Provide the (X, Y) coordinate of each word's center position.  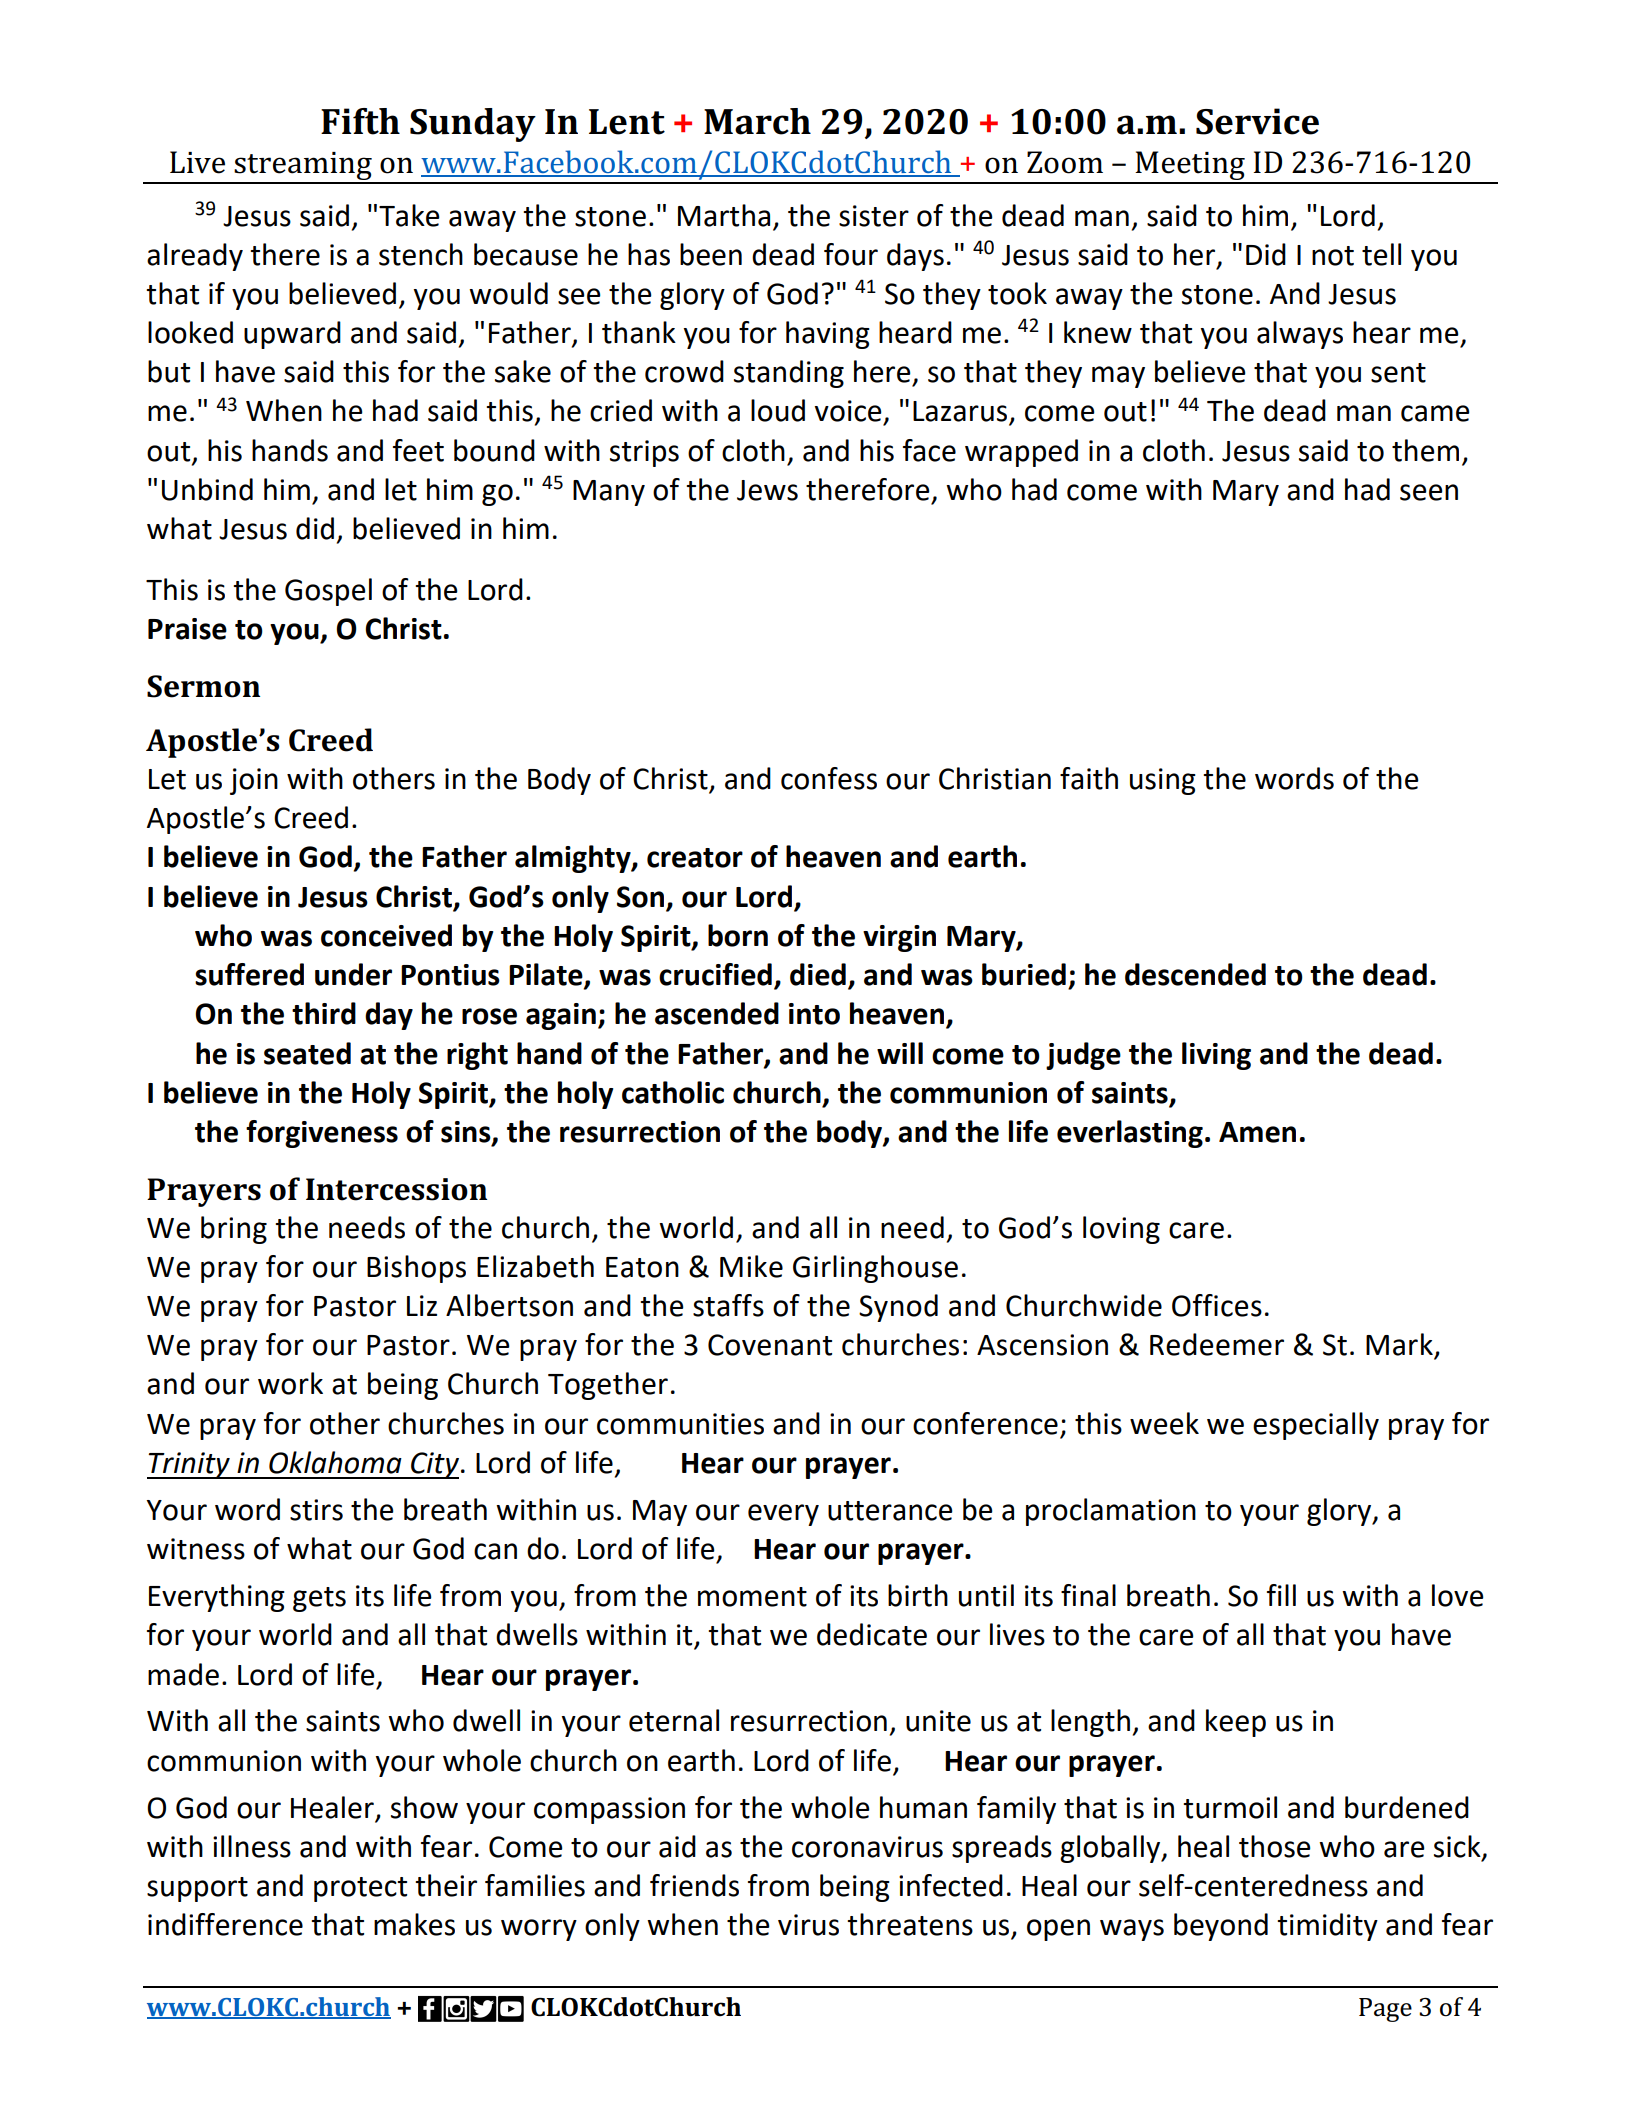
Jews (767, 490)
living (1216, 1056)
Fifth (360, 121)
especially (1316, 1426)
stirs (316, 1510)
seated (307, 1053)
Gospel (328, 592)
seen (1429, 492)
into (814, 1014)
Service (1257, 121)
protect (360, 1889)
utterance (890, 1511)
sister (874, 216)
